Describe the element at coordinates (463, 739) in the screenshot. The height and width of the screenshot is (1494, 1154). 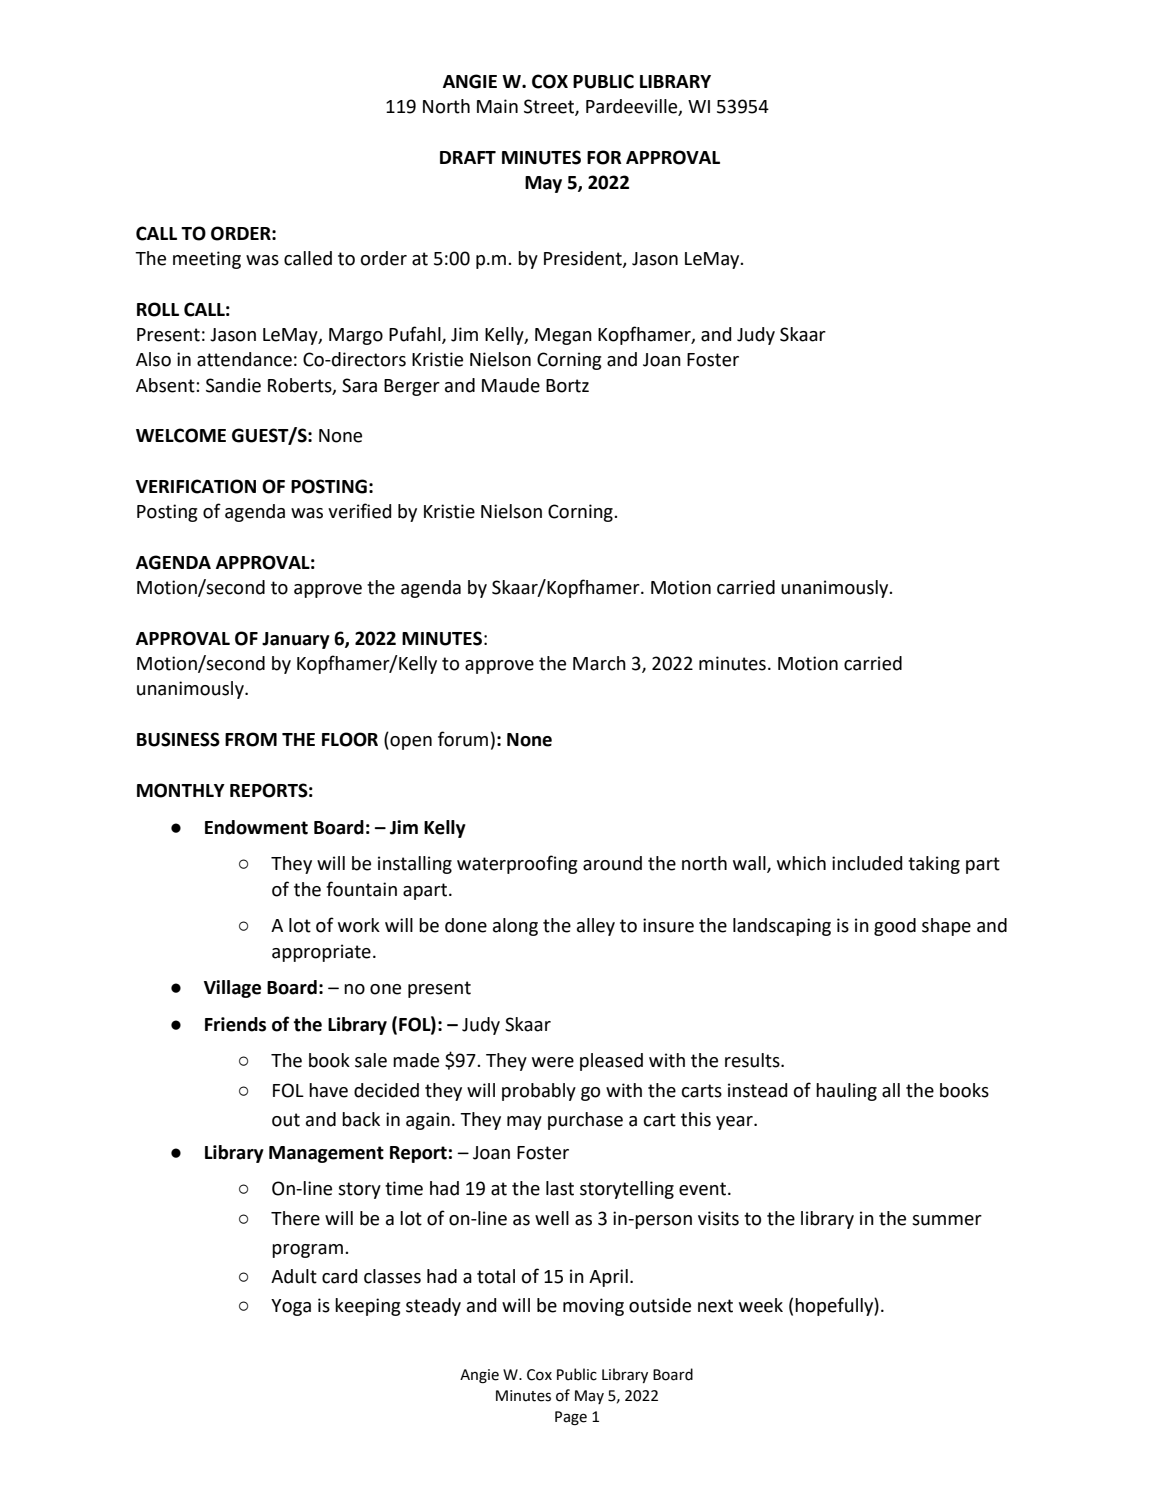
I see `forum` at that location.
